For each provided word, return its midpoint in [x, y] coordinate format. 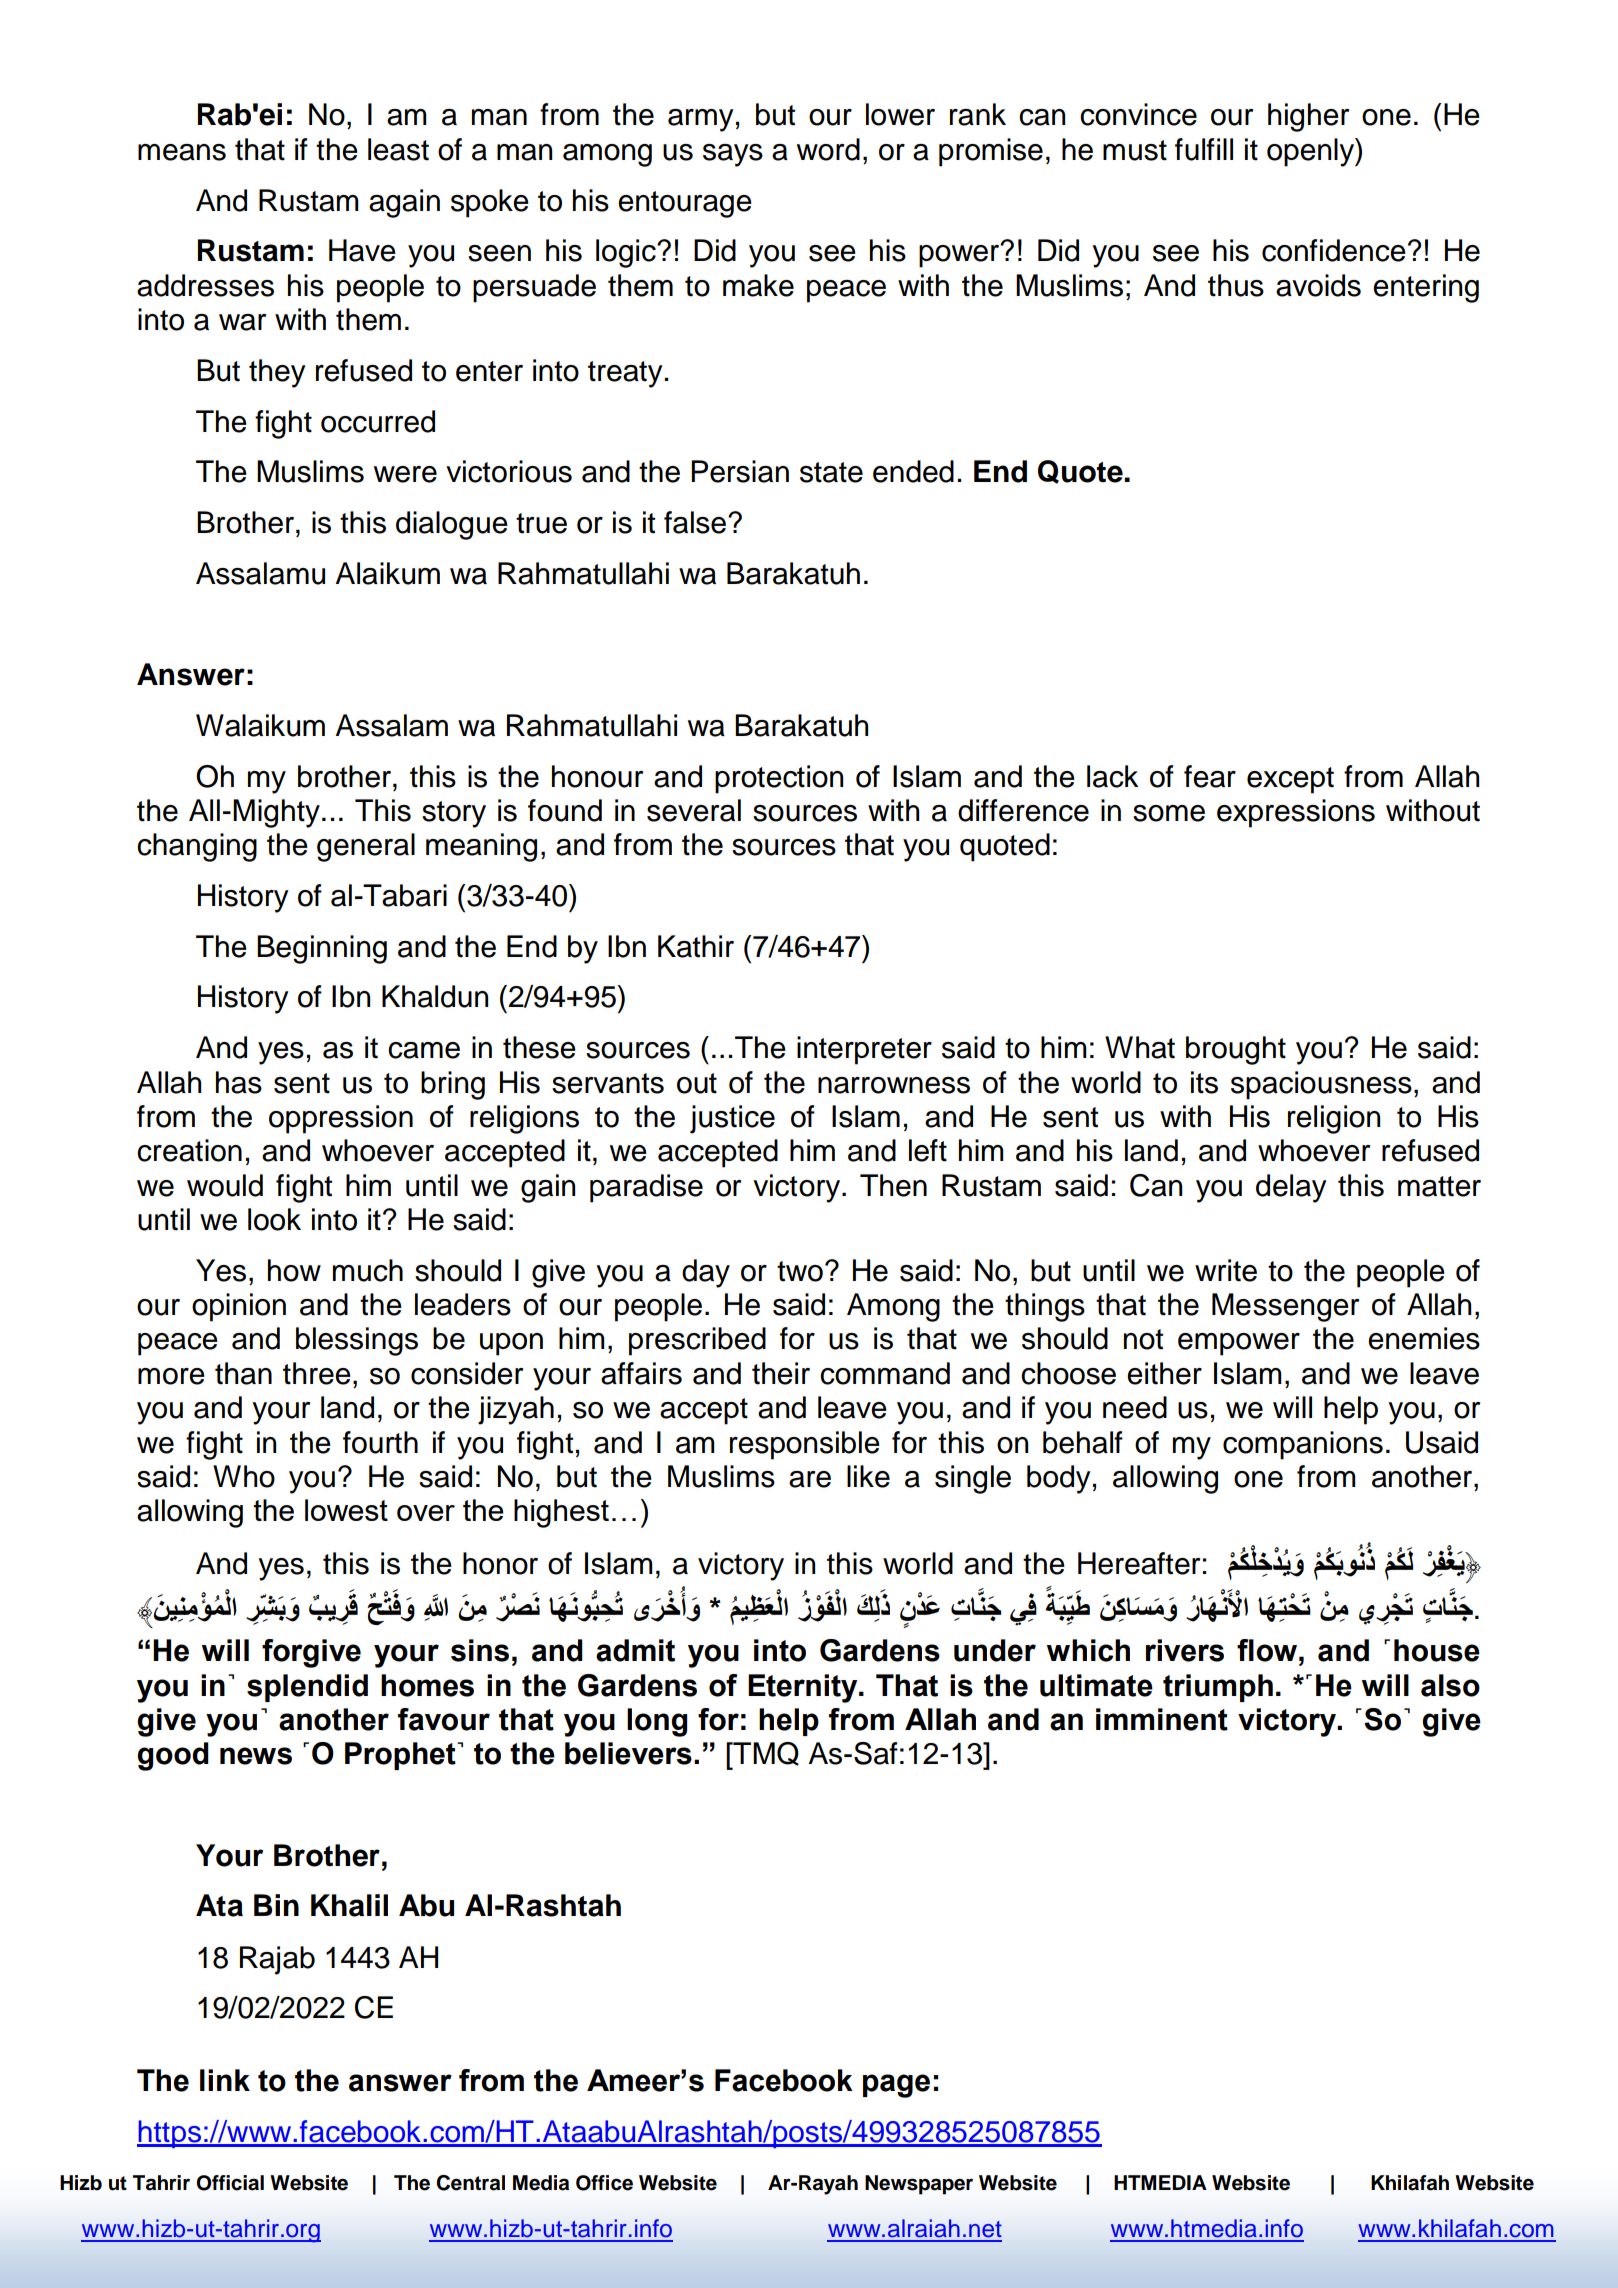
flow [1267, 1650]
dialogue [452, 525]
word [828, 149]
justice [732, 1119]
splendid [307, 1688]
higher [1308, 117]
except [1290, 780]
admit [635, 1650]
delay [1291, 1188]
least [398, 149]
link [225, 2080]
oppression [341, 1119]
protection [779, 779]
